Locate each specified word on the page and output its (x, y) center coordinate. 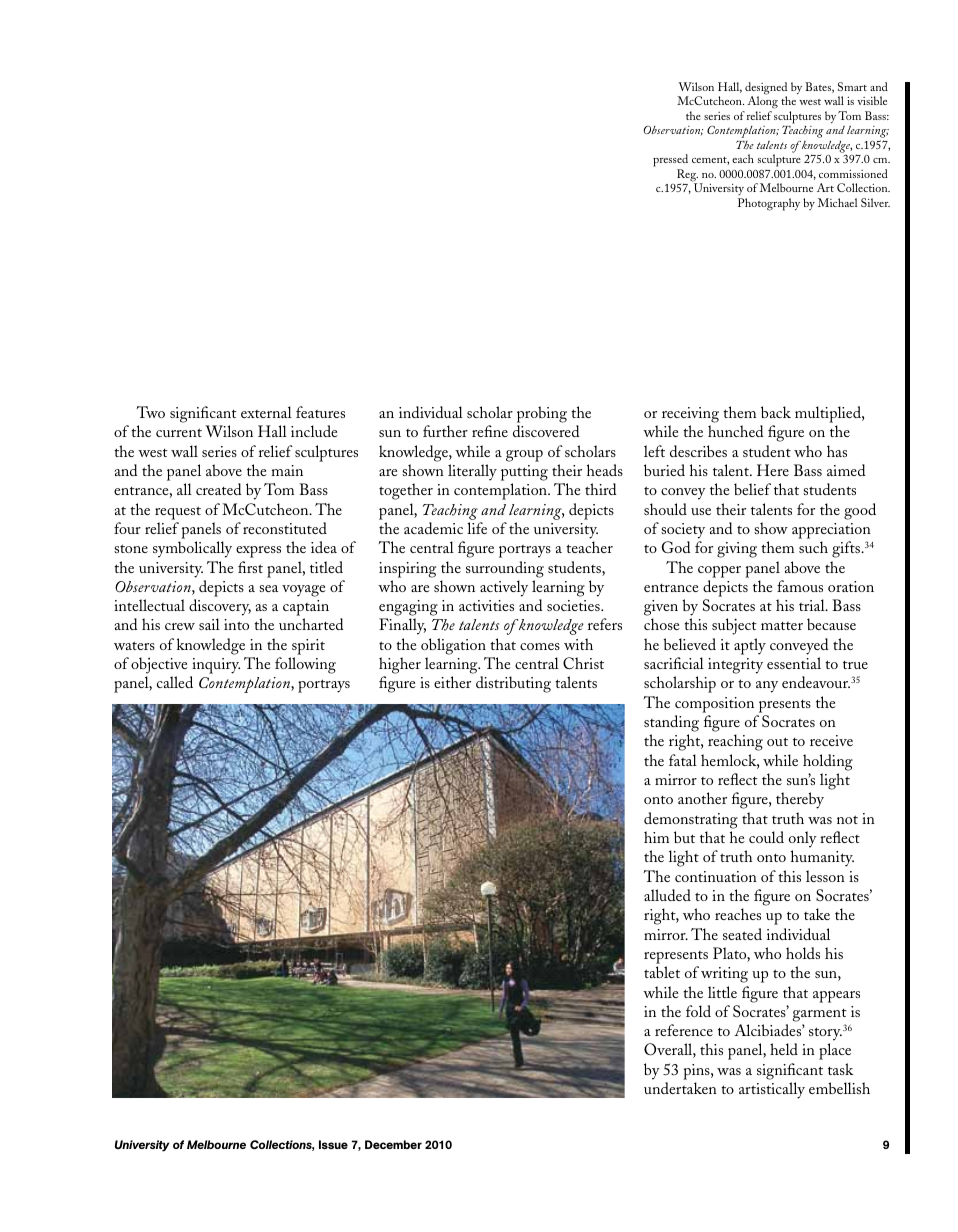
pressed (670, 162)
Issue (333, 1144)
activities (486, 605)
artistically (772, 1090)
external (266, 412)
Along (762, 104)
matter (782, 626)
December (393, 1144)
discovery (220, 609)
